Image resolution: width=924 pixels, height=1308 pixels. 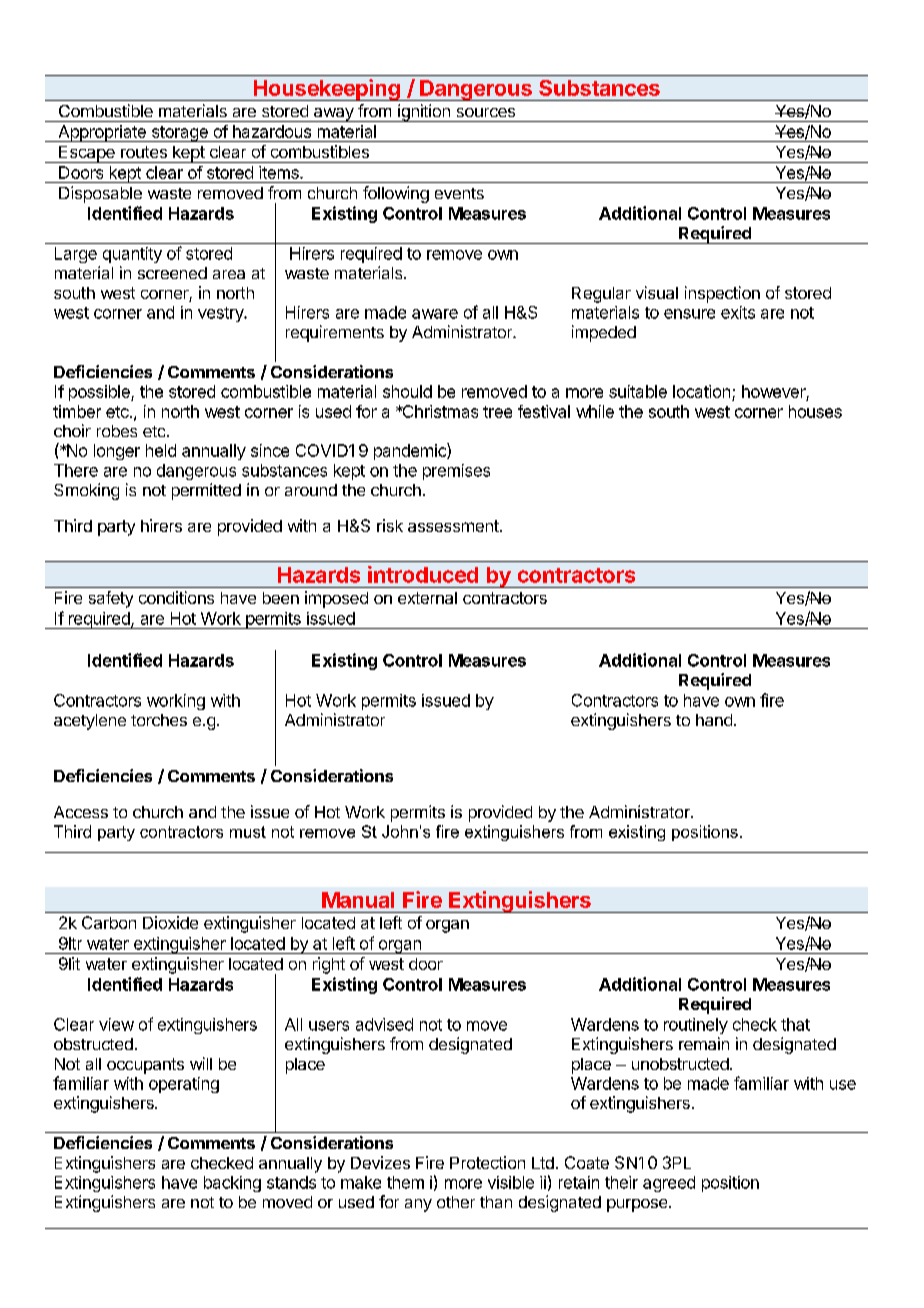 What do you see at coordinates (232, 1184) in the image?
I see `backing` at bounding box center [232, 1184].
